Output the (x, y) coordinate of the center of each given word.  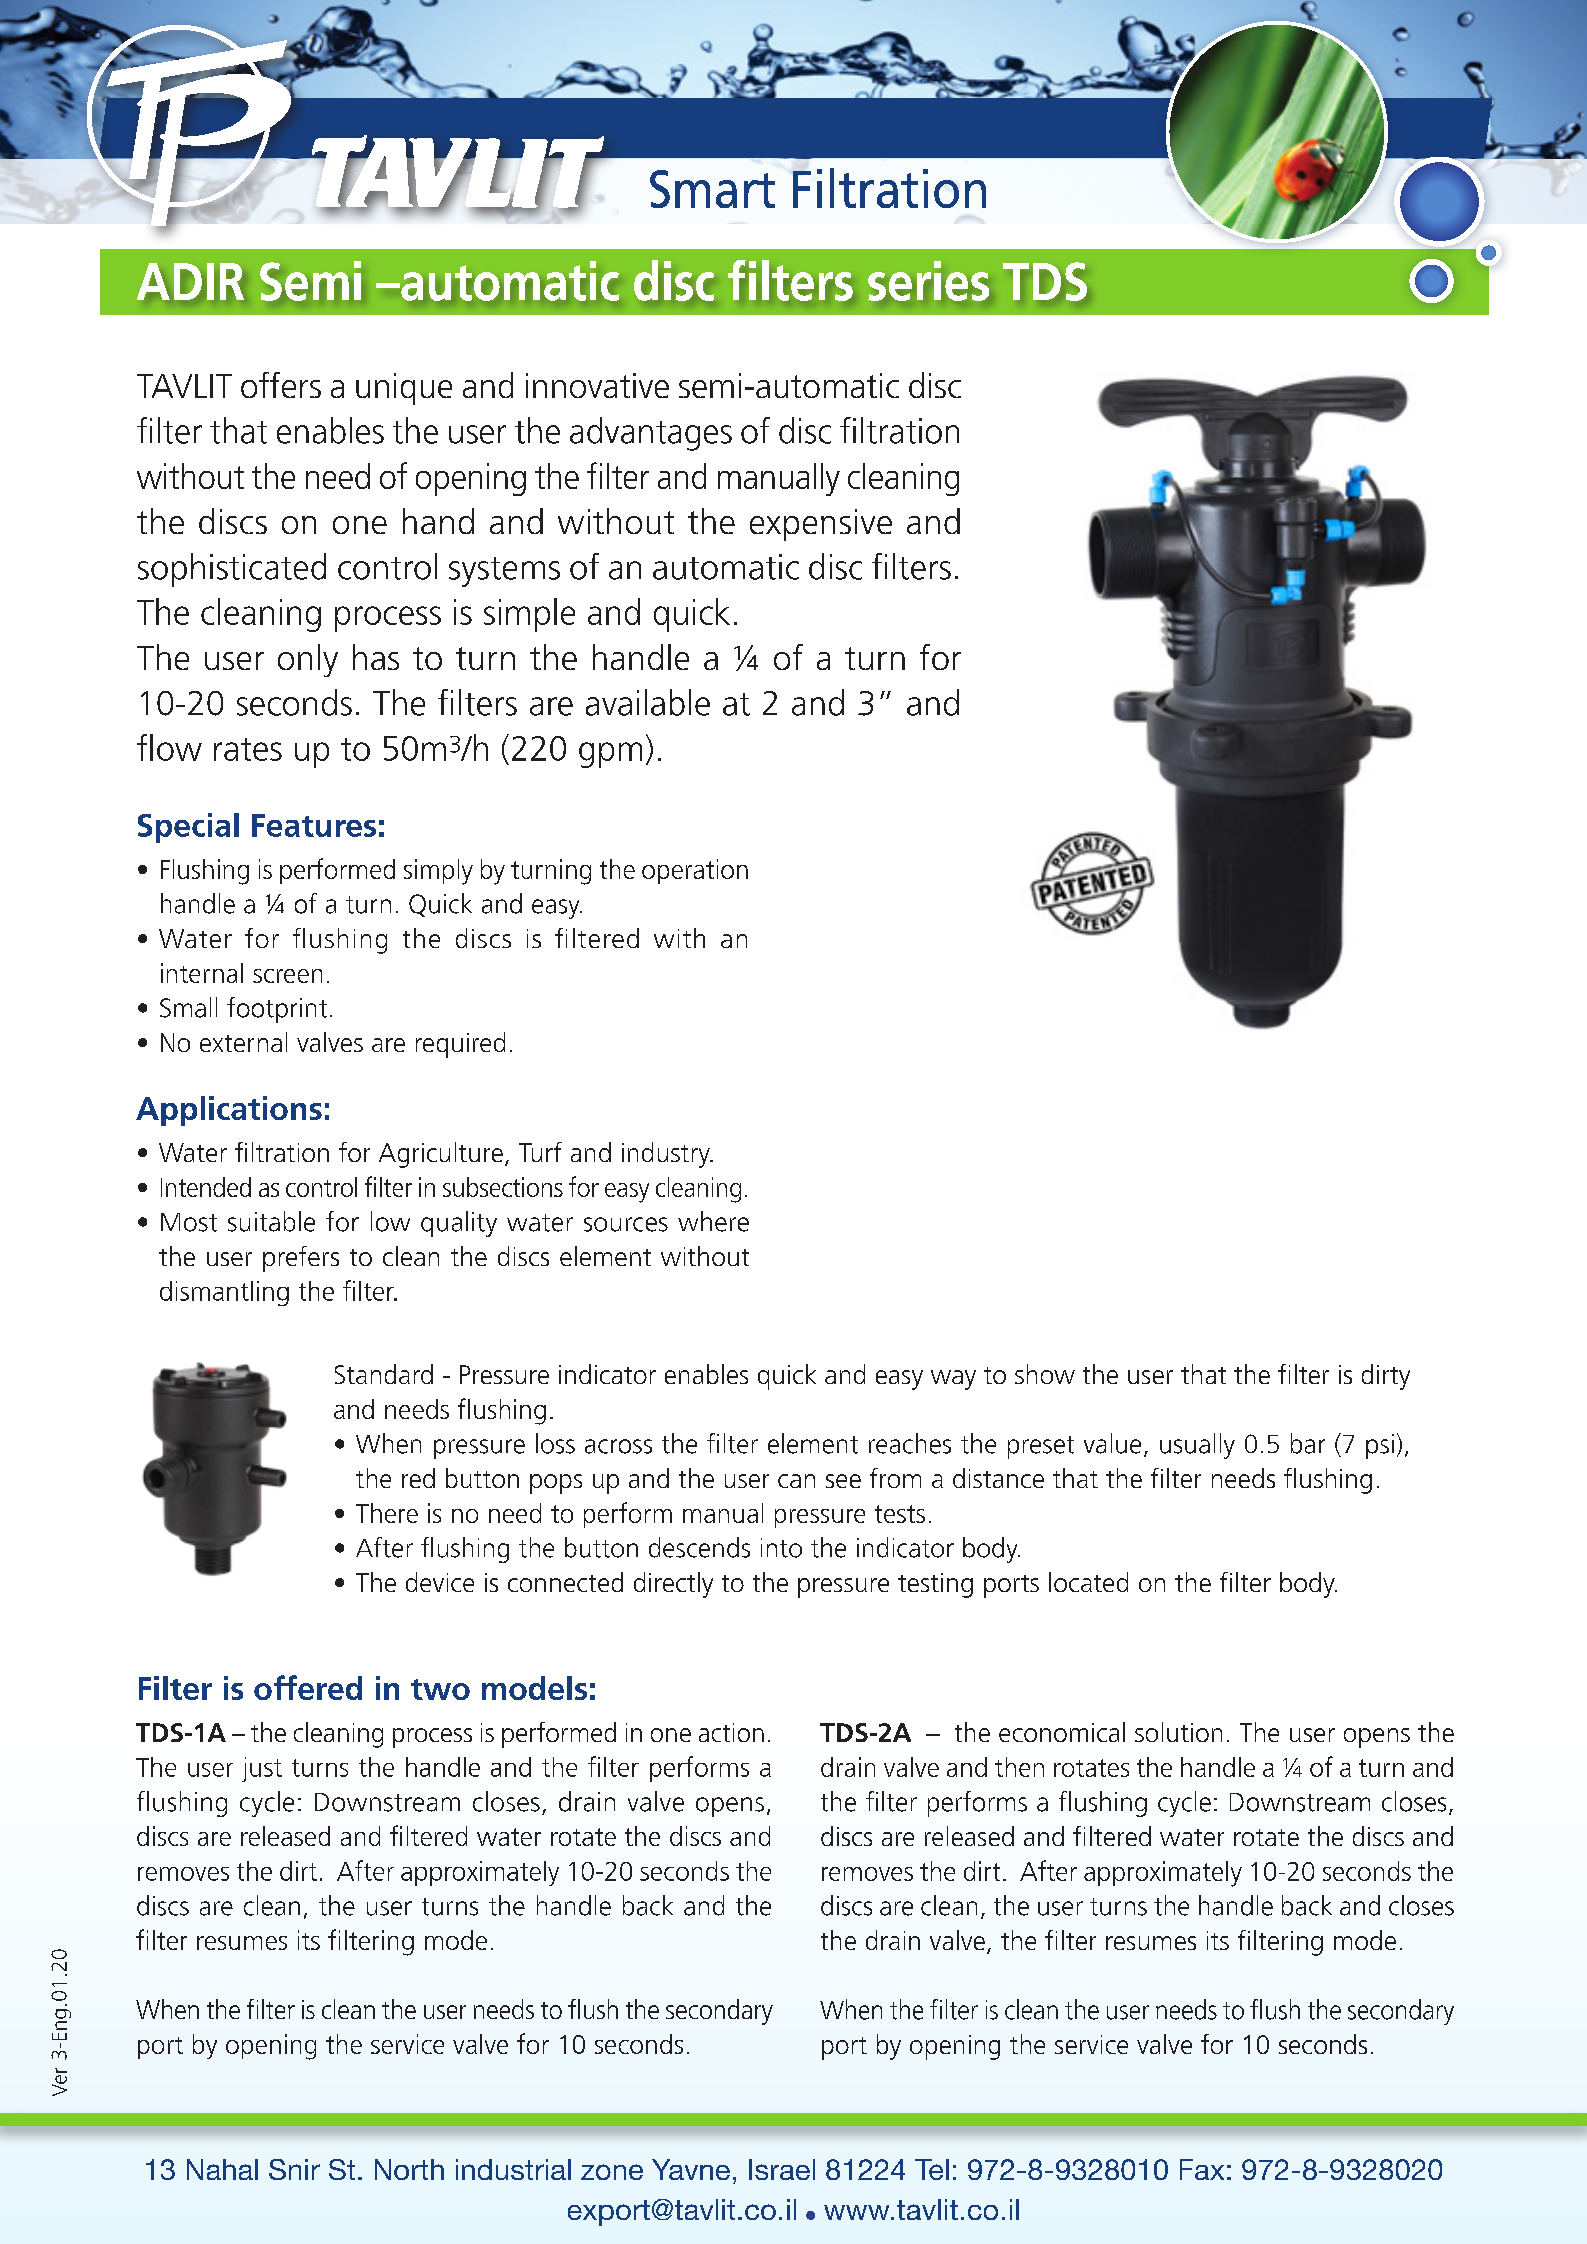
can (796, 1481)
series (928, 281)
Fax (1202, 2169)
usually (1197, 1446)
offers (281, 385)
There (387, 1513)
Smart (712, 189)
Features (314, 825)
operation (695, 871)
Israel (782, 2169)
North (409, 2169)
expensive (821, 525)
